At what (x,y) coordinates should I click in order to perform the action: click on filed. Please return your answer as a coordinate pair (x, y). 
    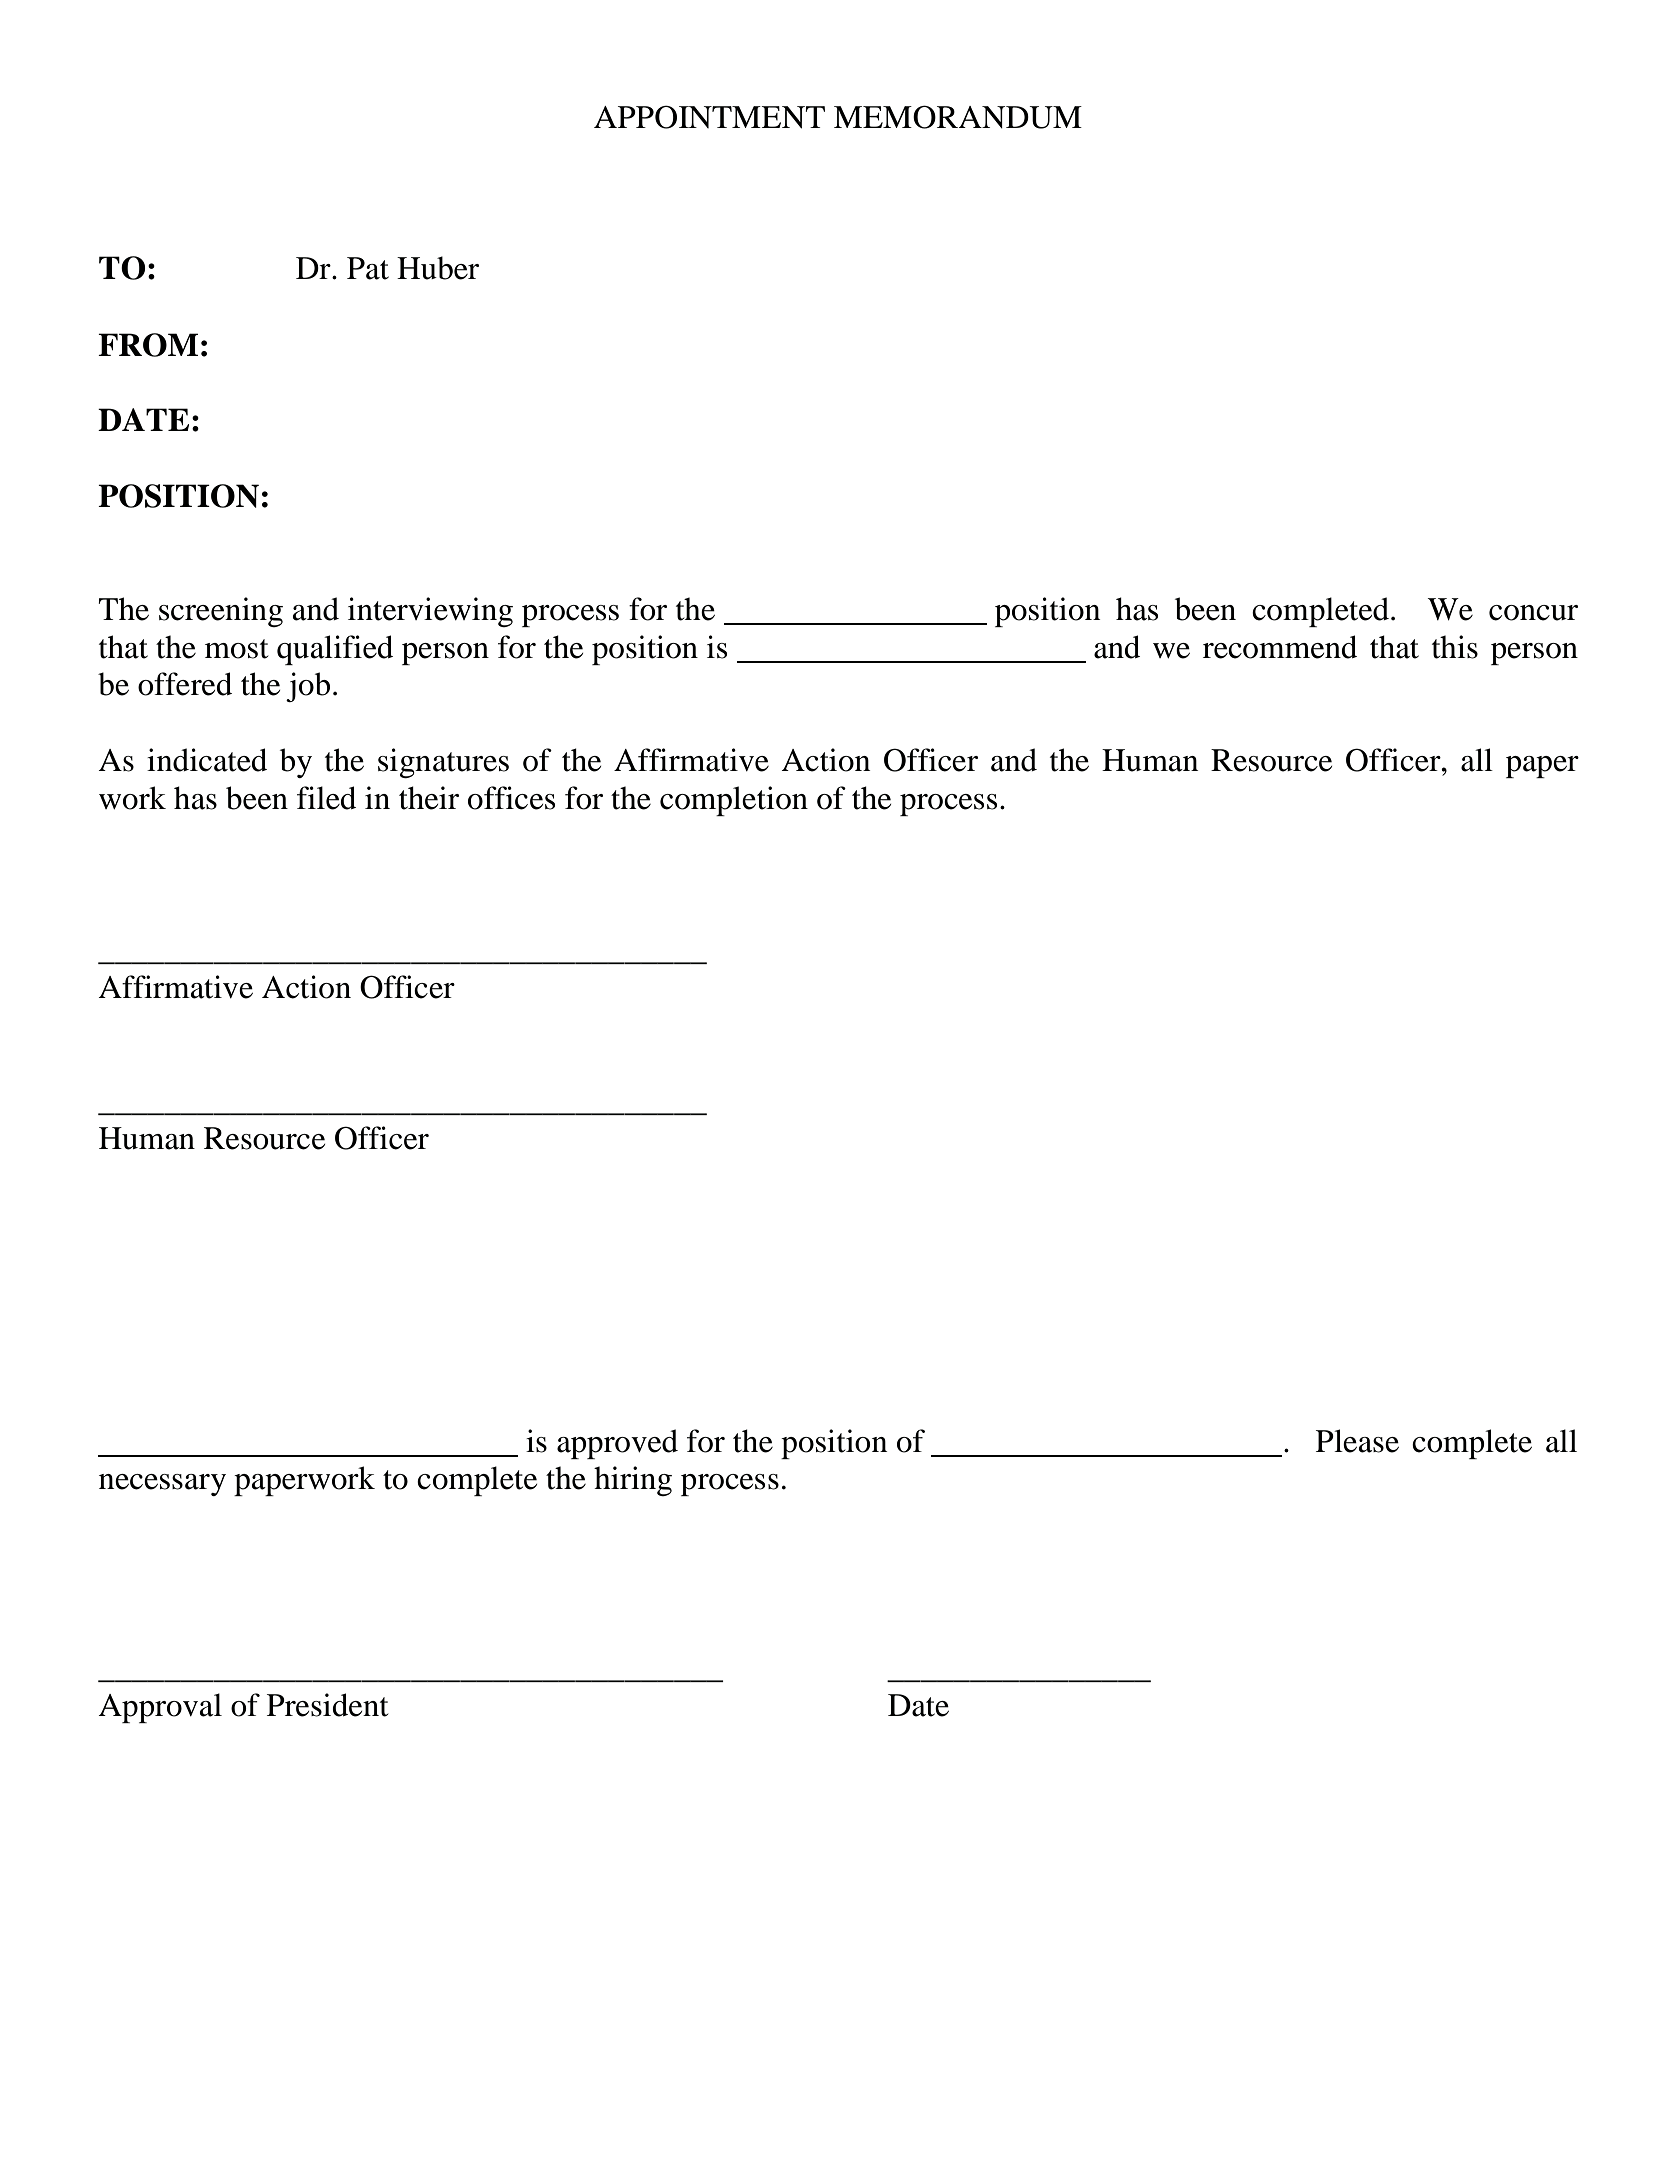
    Looking at the image, I should click on (326, 798).
